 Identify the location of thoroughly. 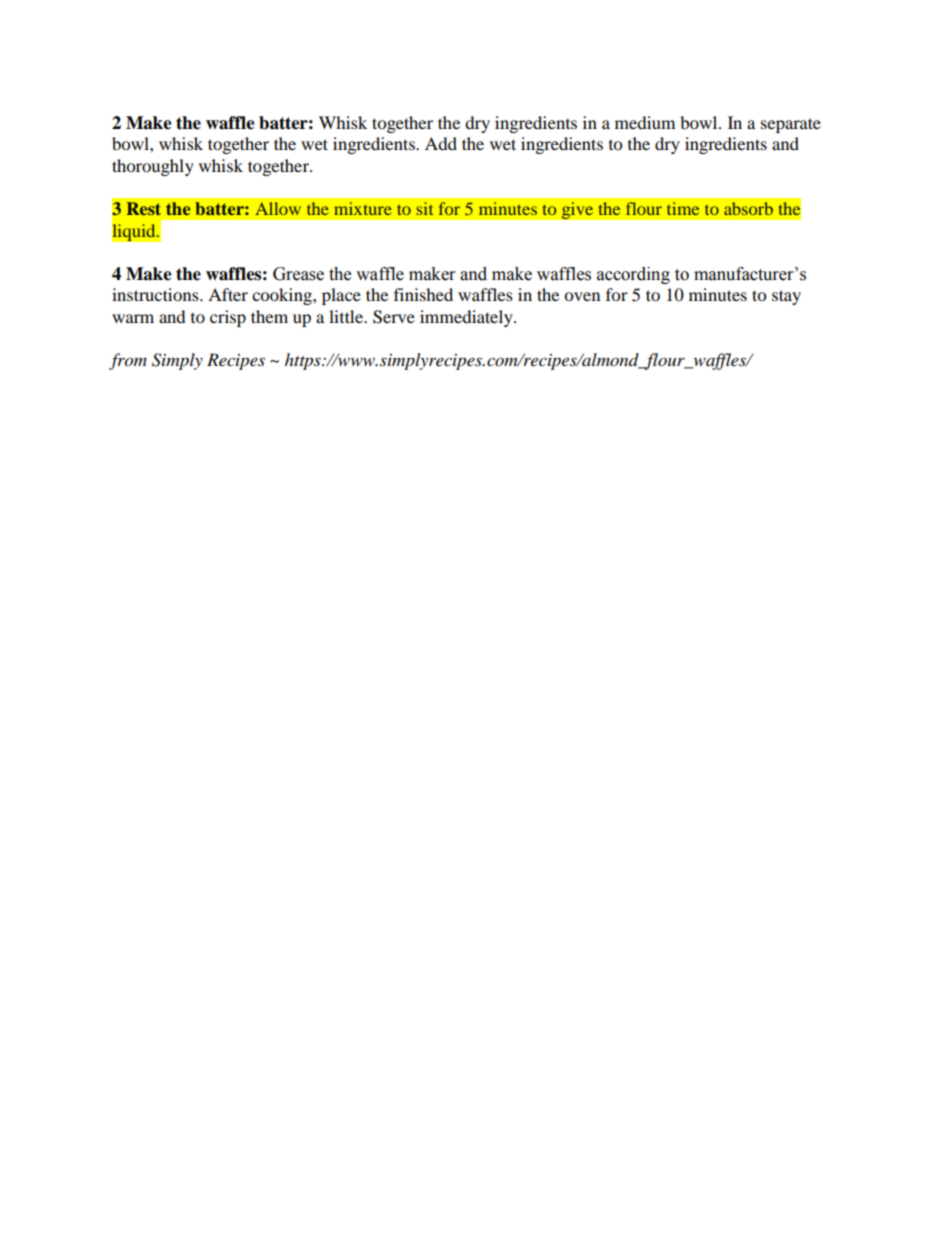
(153, 167).
